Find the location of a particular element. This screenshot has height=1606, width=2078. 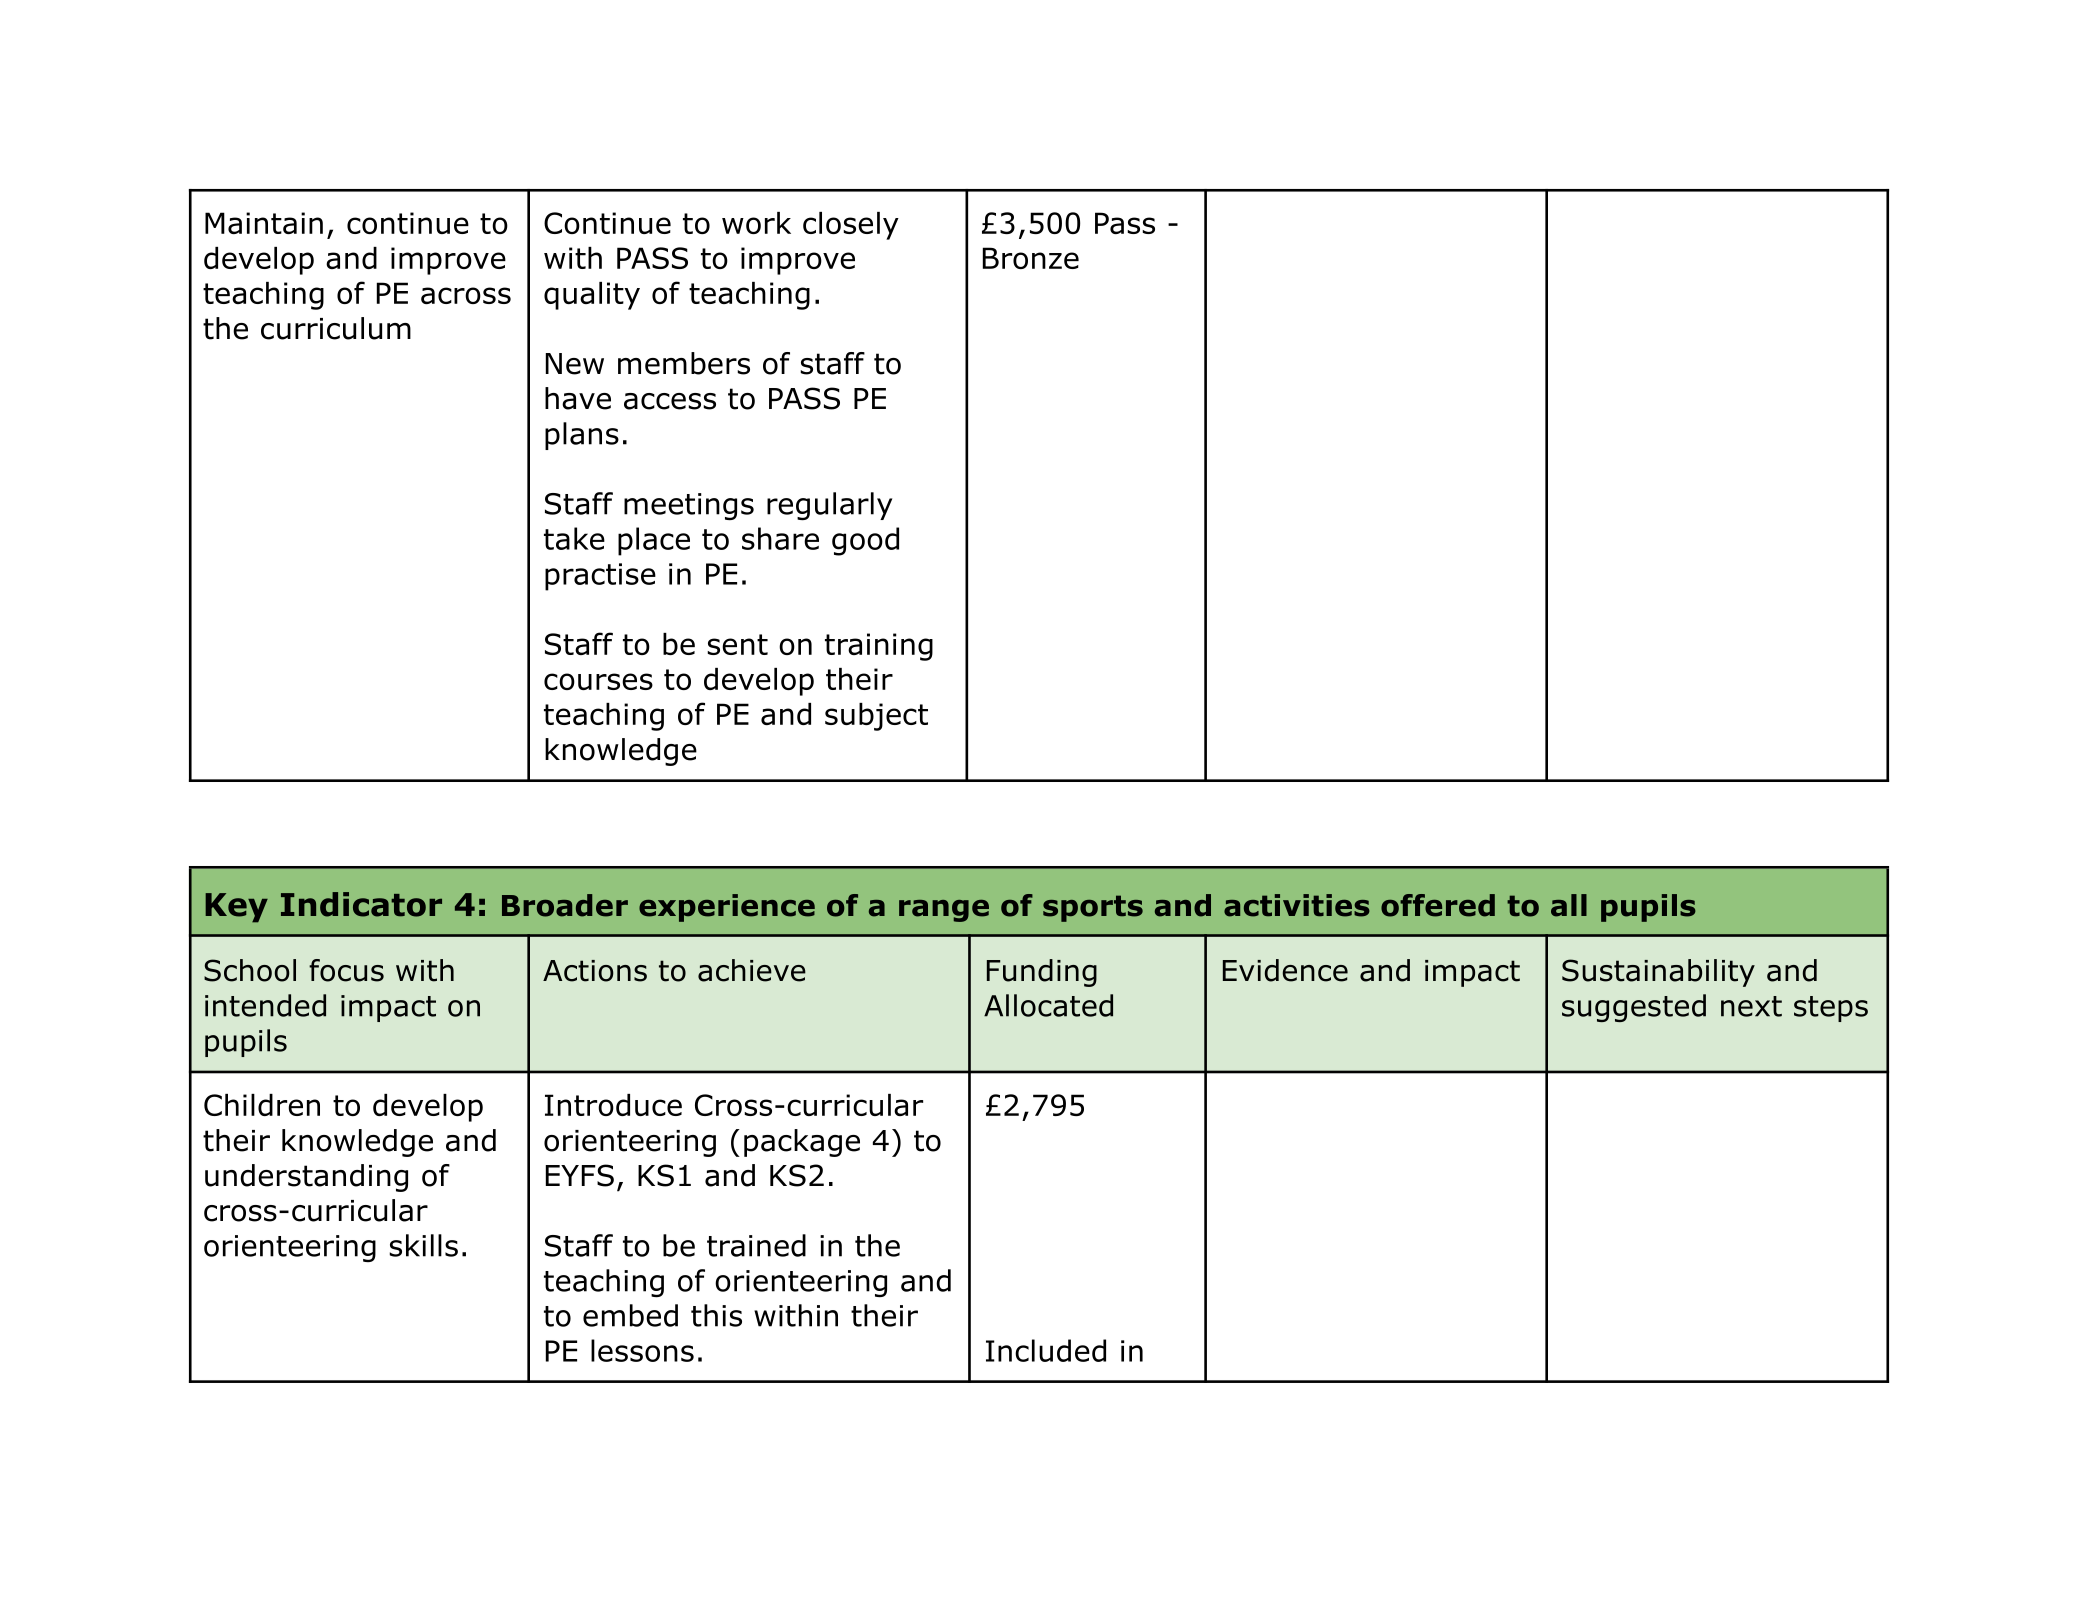

Allocated is located at coordinates (1048, 1005).
